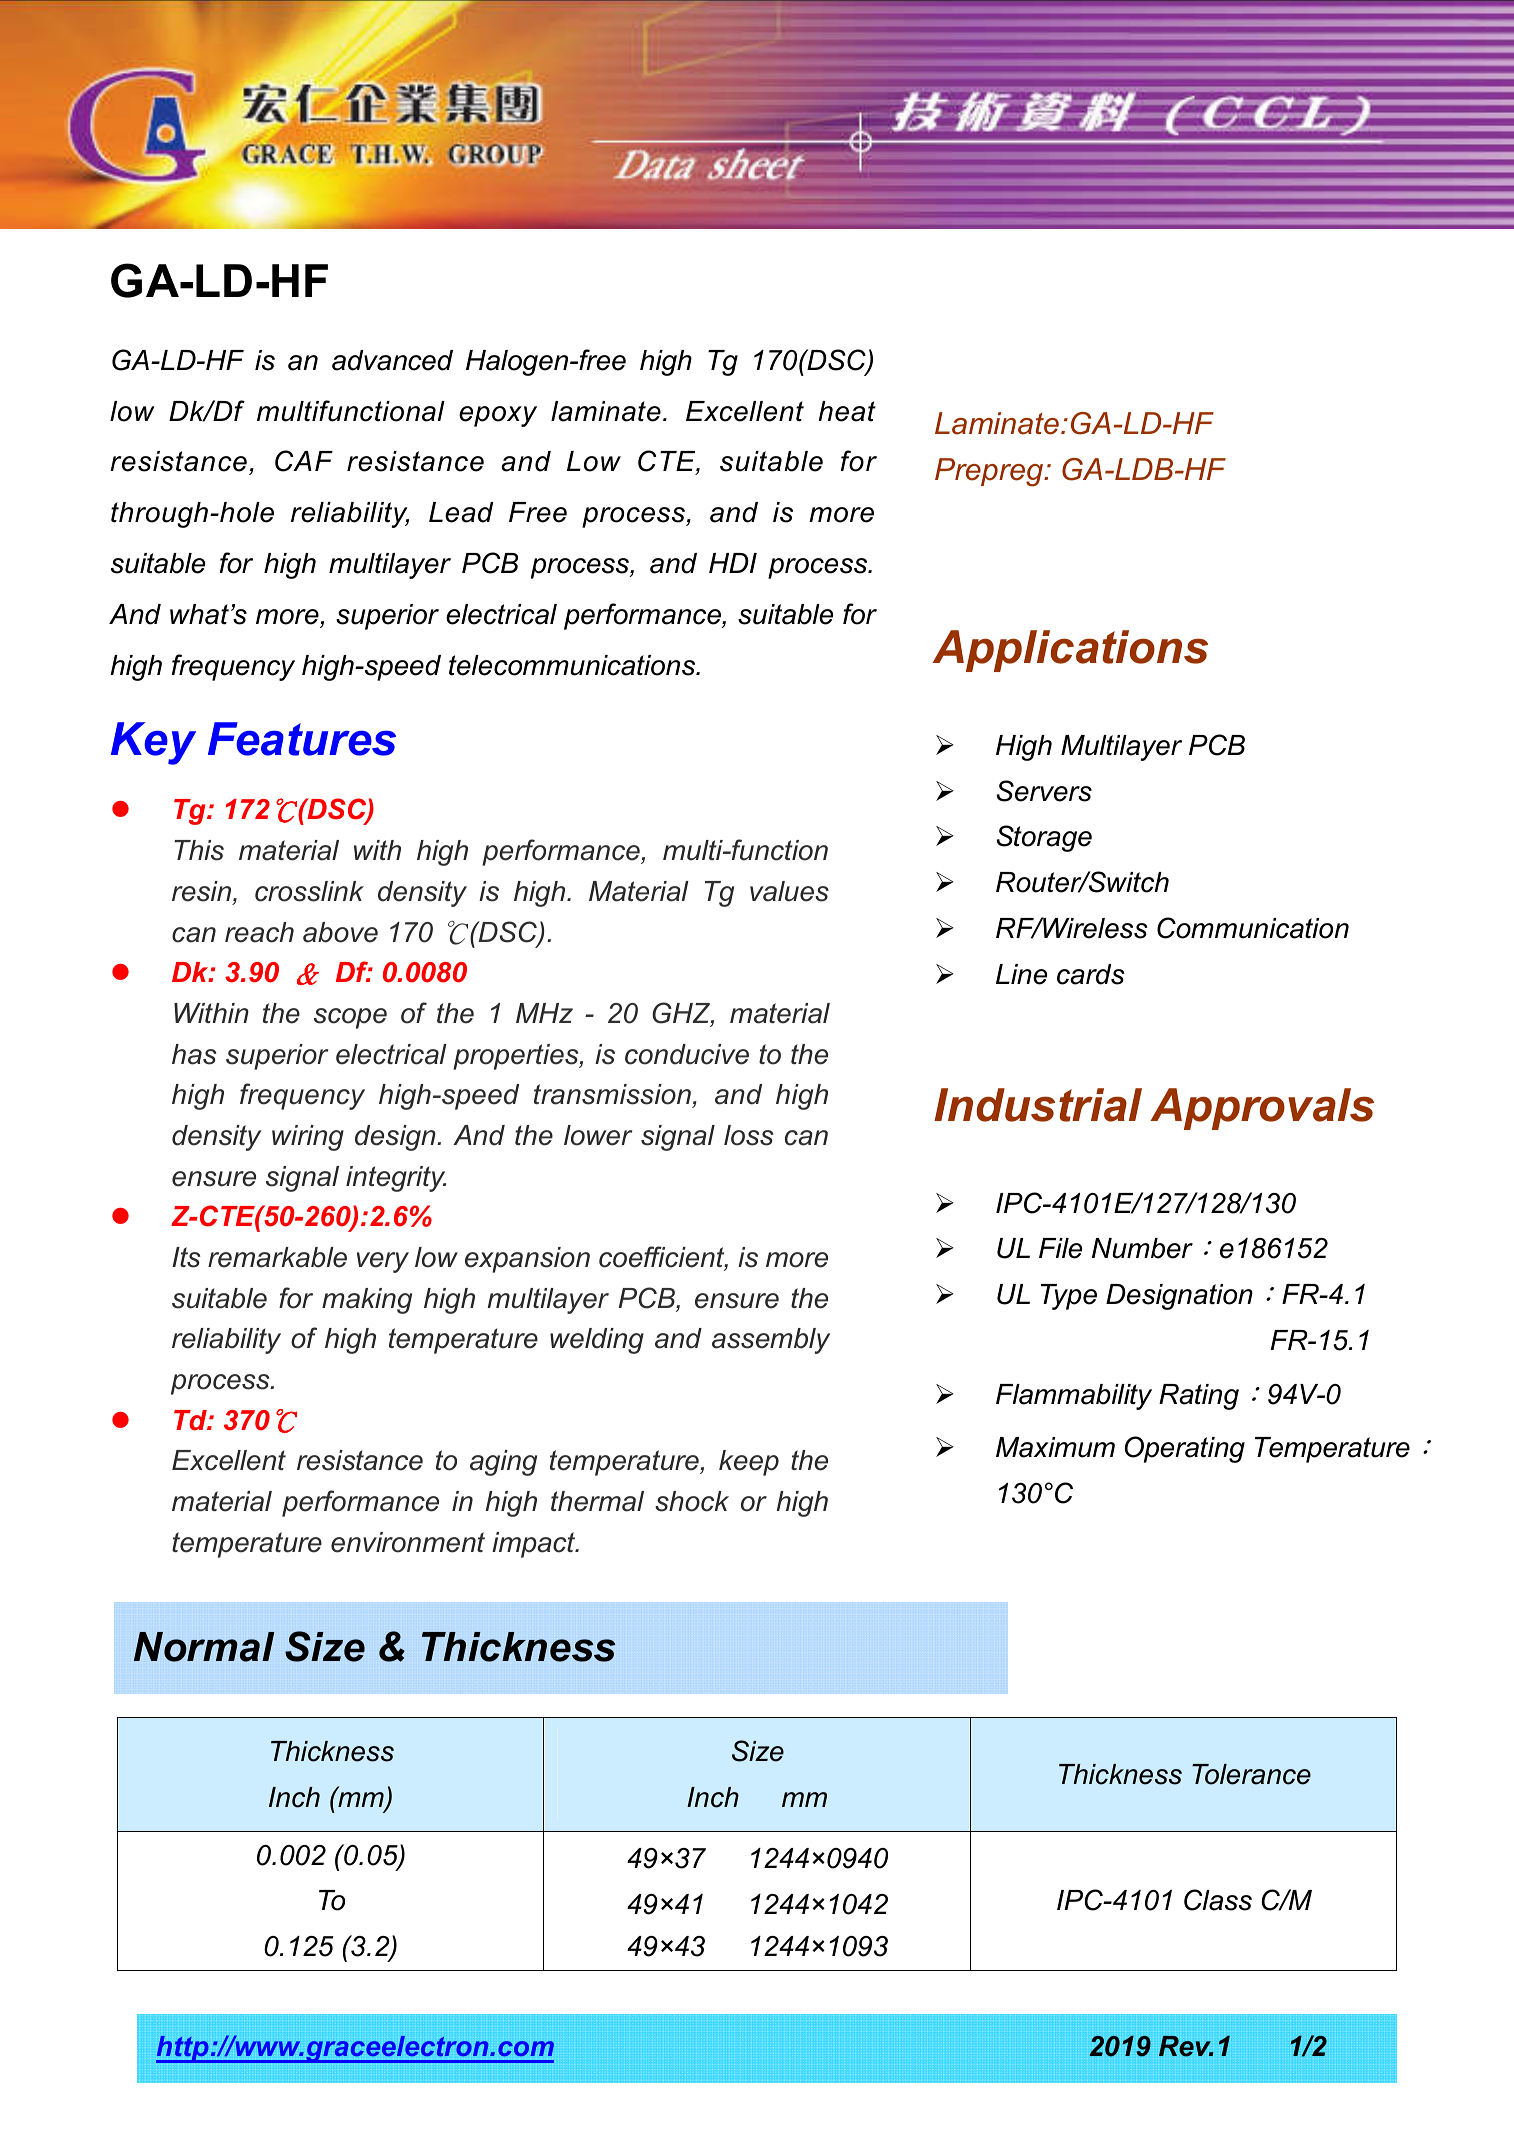 This screenshot has height=2141, width=1514. Describe the element at coordinates (847, 411) in the screenshot. I see `heat` at that location.
